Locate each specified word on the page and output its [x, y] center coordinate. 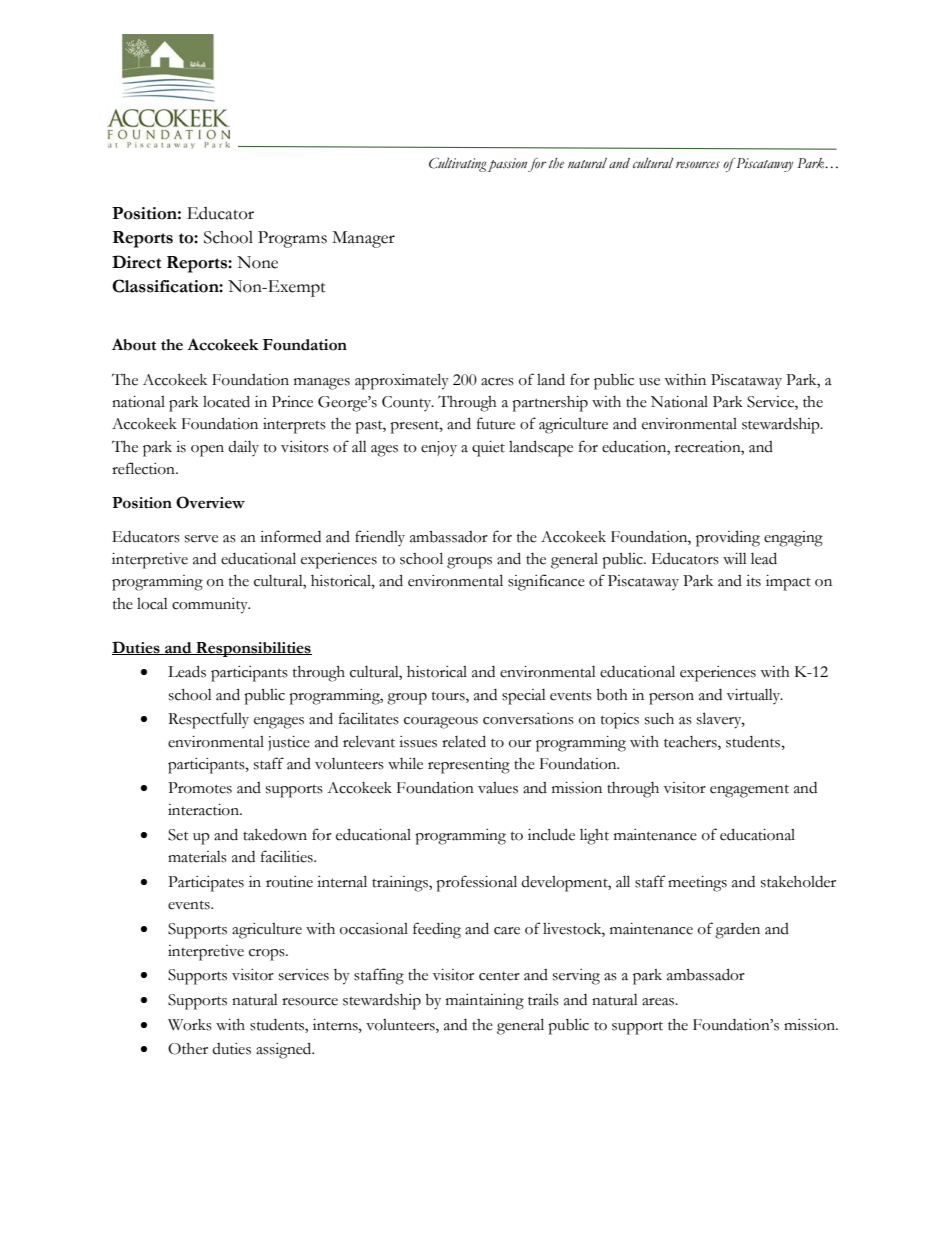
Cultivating [457, 165]
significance [546, 582]
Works [190, 1025]
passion [507, 165]
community [211, 606]
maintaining [485, 1002]
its [753, 581]
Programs [292, 239]
